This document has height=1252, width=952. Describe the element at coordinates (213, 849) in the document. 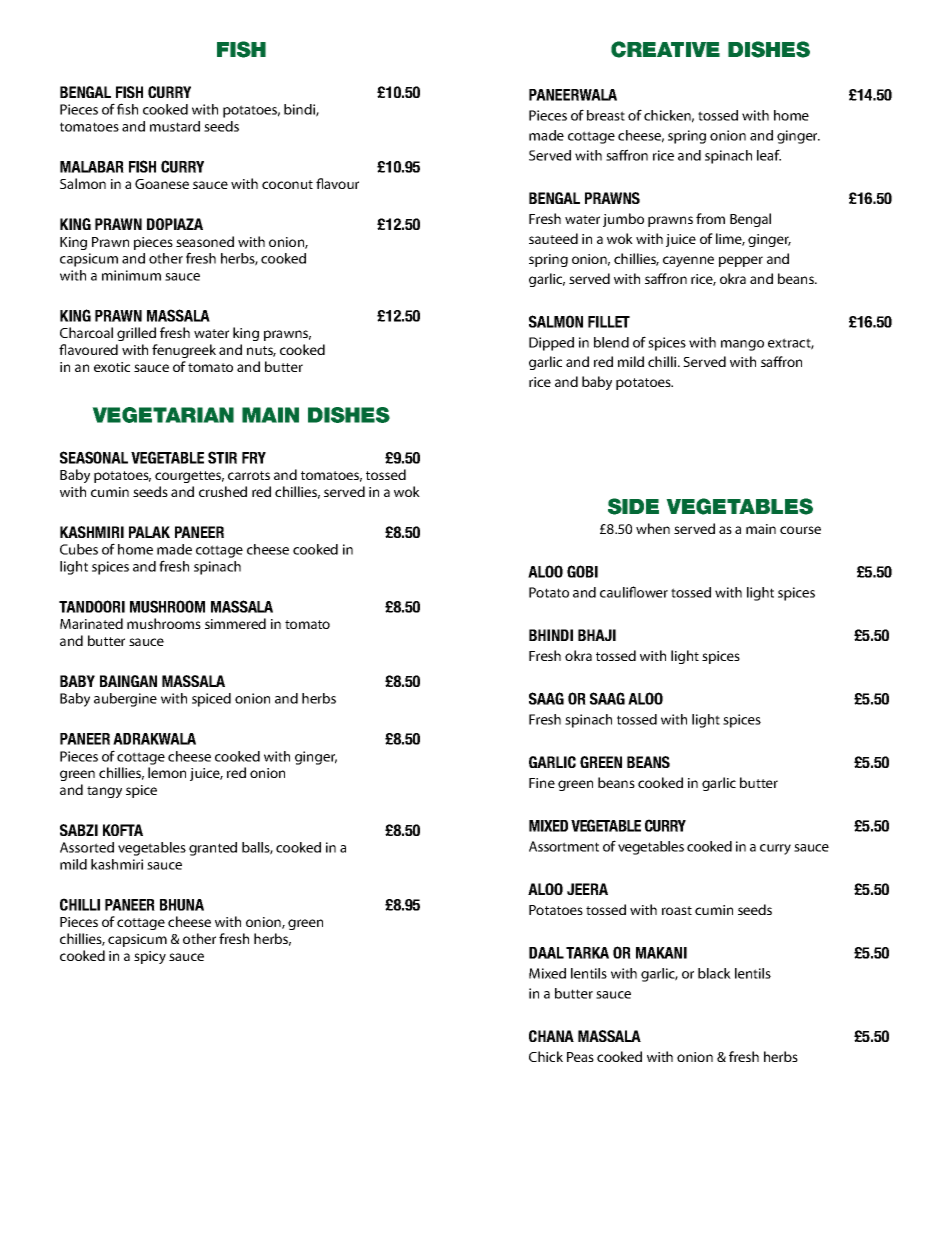

I see `granted` at that location.
